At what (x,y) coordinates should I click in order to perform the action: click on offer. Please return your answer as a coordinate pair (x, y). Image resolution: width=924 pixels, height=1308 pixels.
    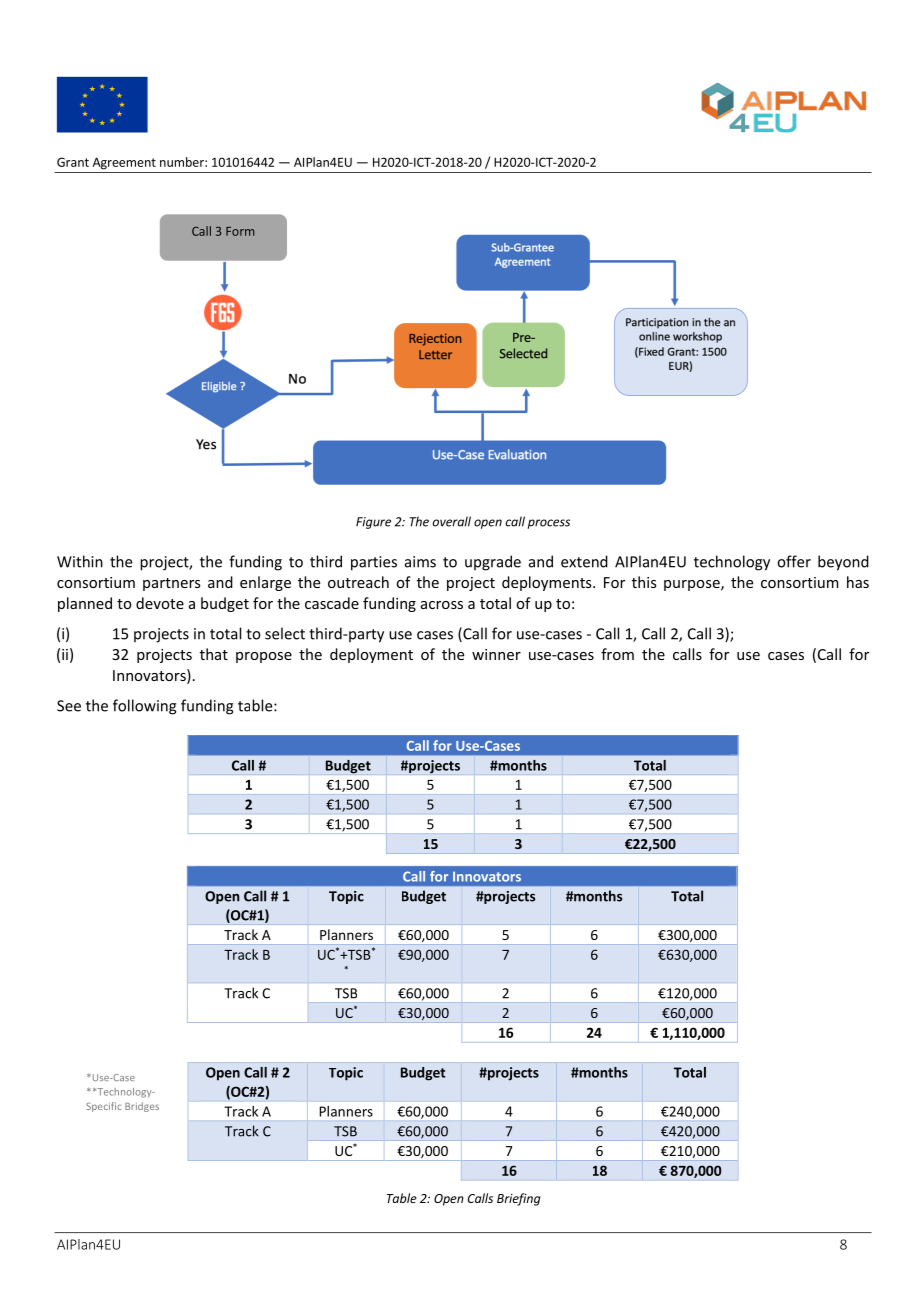
    Looking at the image, I should click on (794, 561).
